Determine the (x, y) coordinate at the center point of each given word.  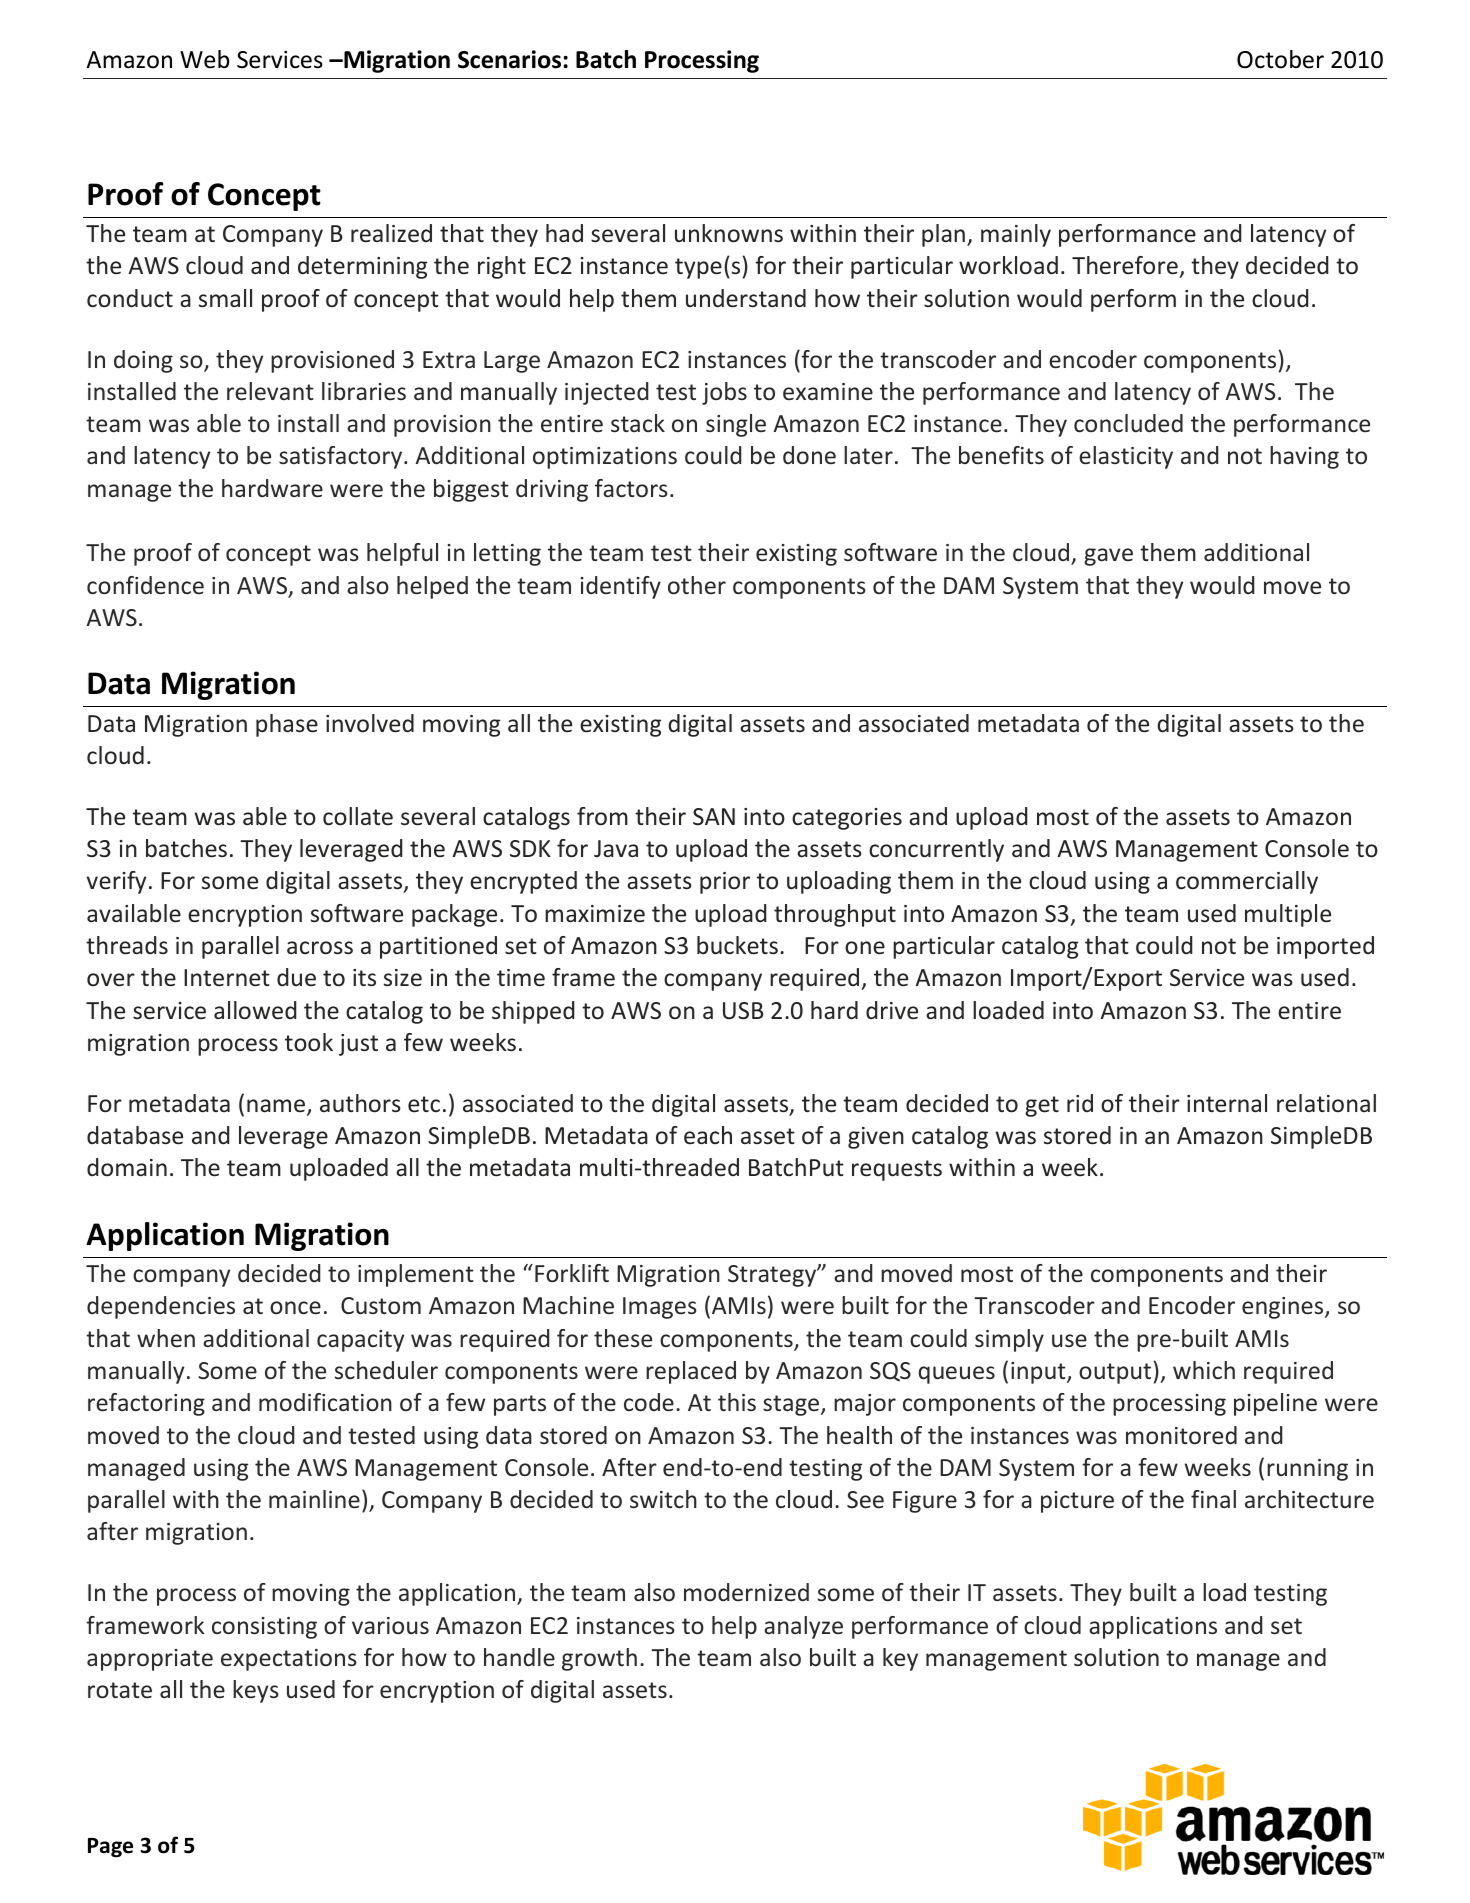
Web (204, 59)
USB (743, 1011)
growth (599, 1659)
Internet (227, 978)
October (1280, 59)
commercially (1247, 882)
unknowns (729, 233)
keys (256, 1691)
